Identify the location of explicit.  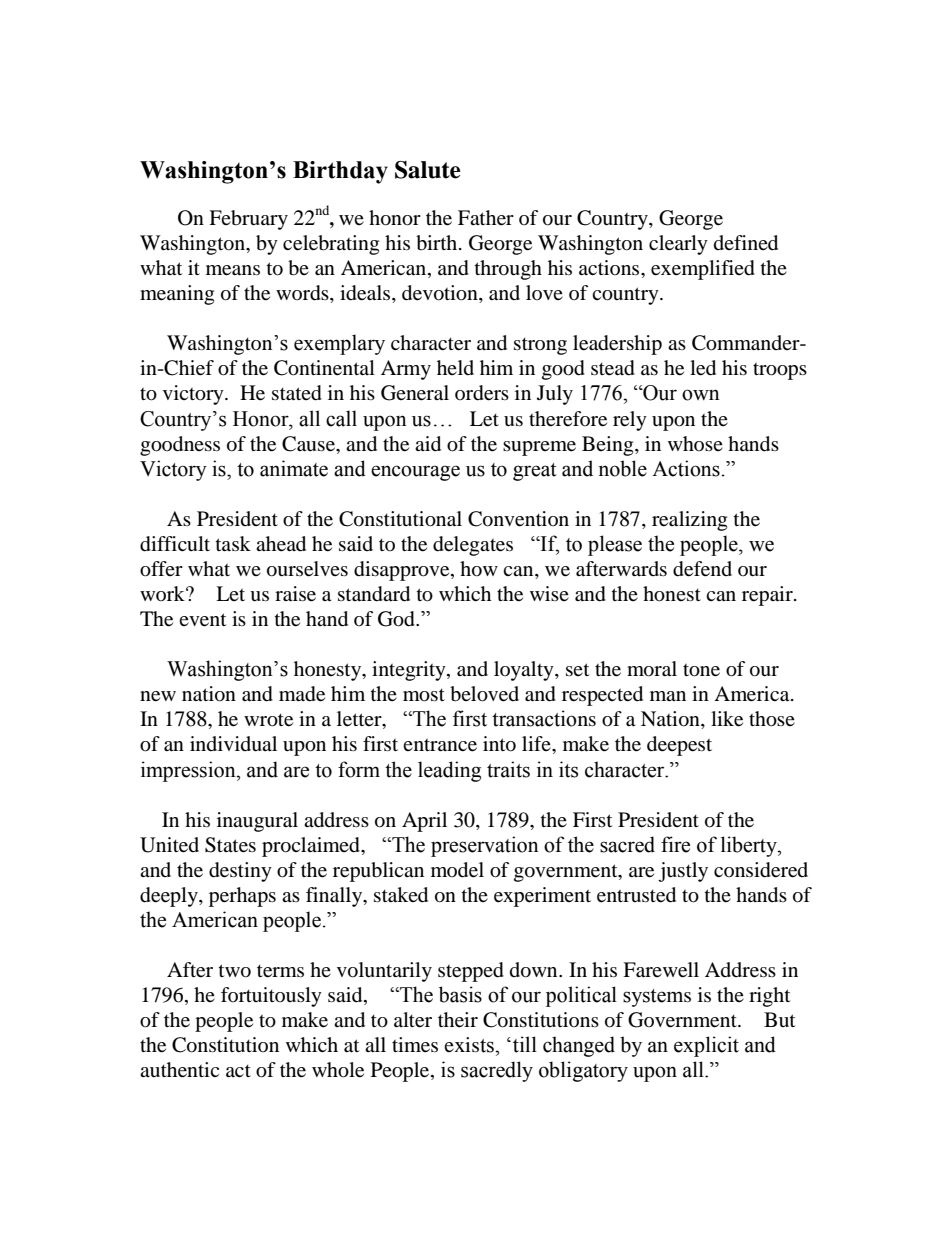
(706, 1046).
